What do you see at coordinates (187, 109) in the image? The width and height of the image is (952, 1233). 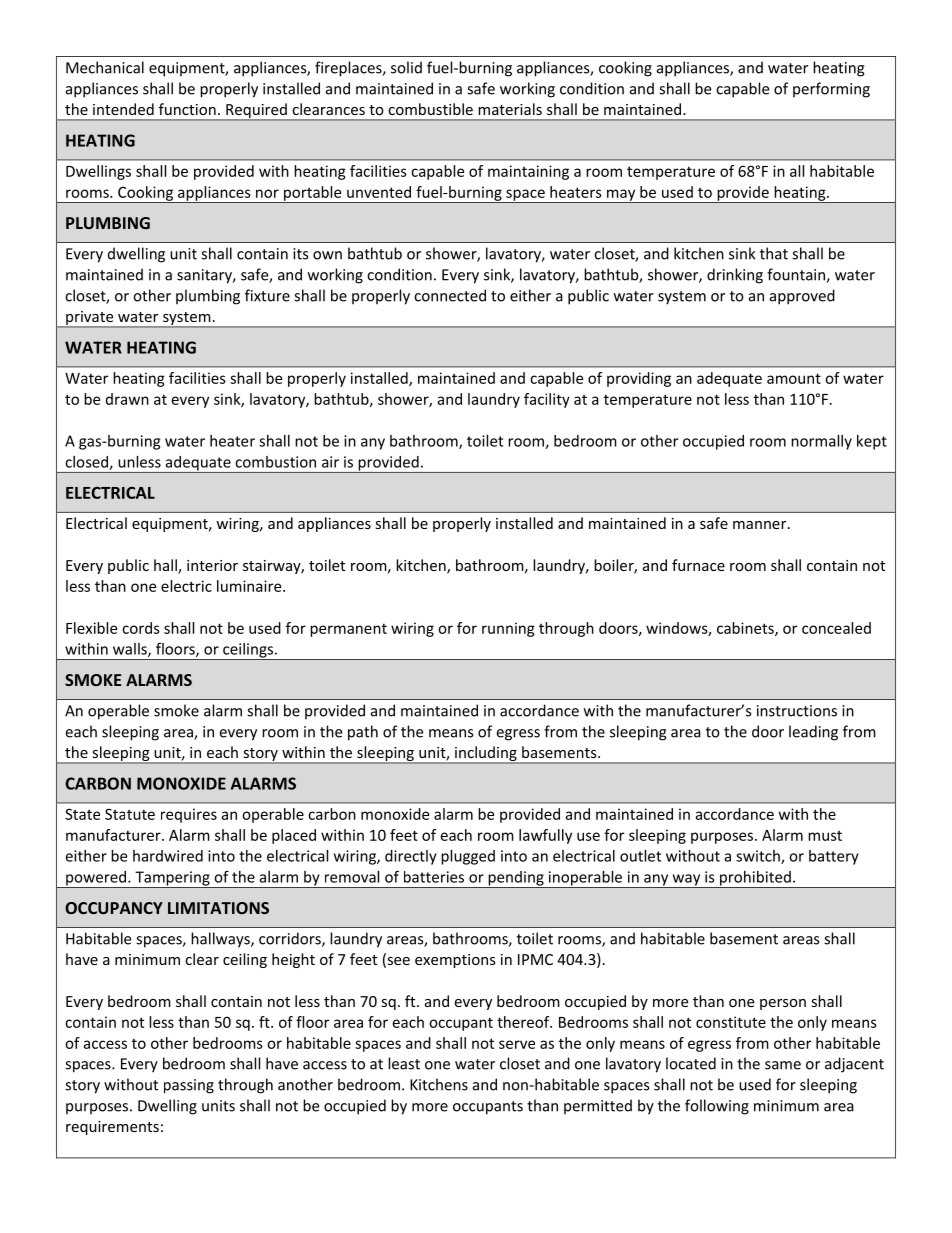 I see `function` at bounding box center [187, 109].
